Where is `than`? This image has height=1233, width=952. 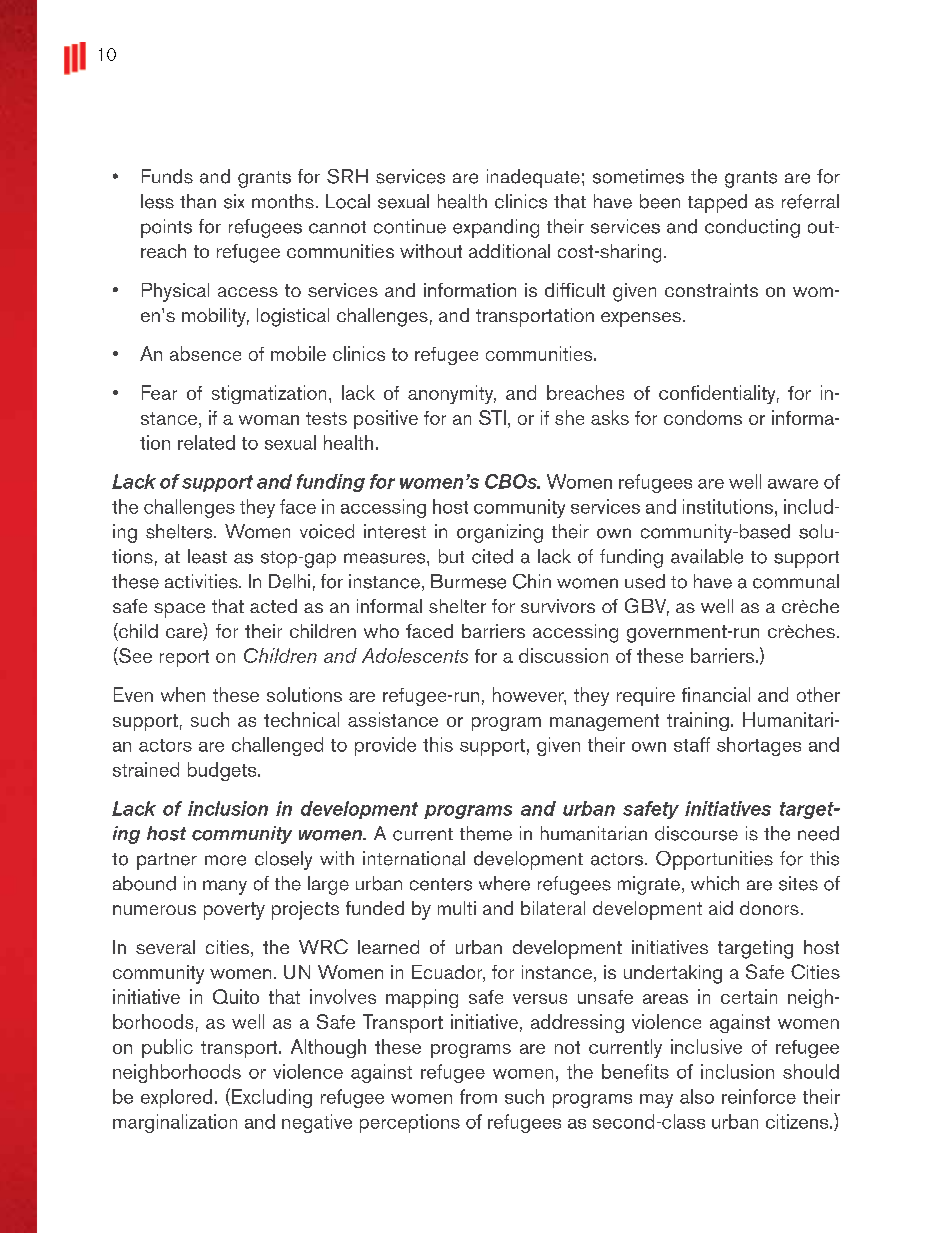
than is located at coordinates (198, 201).
